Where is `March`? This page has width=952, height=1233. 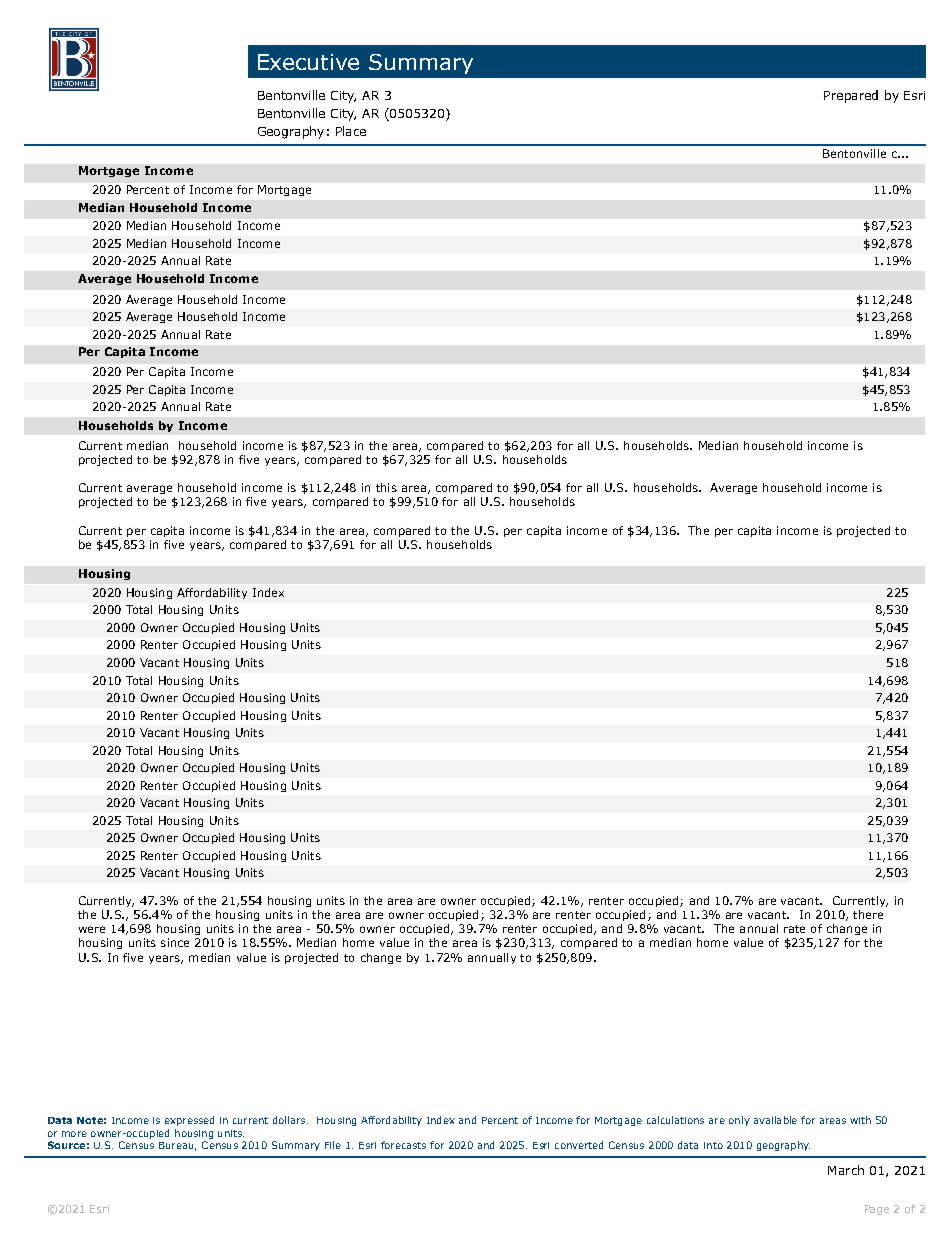 March is located at coordinates (846, 1170).
